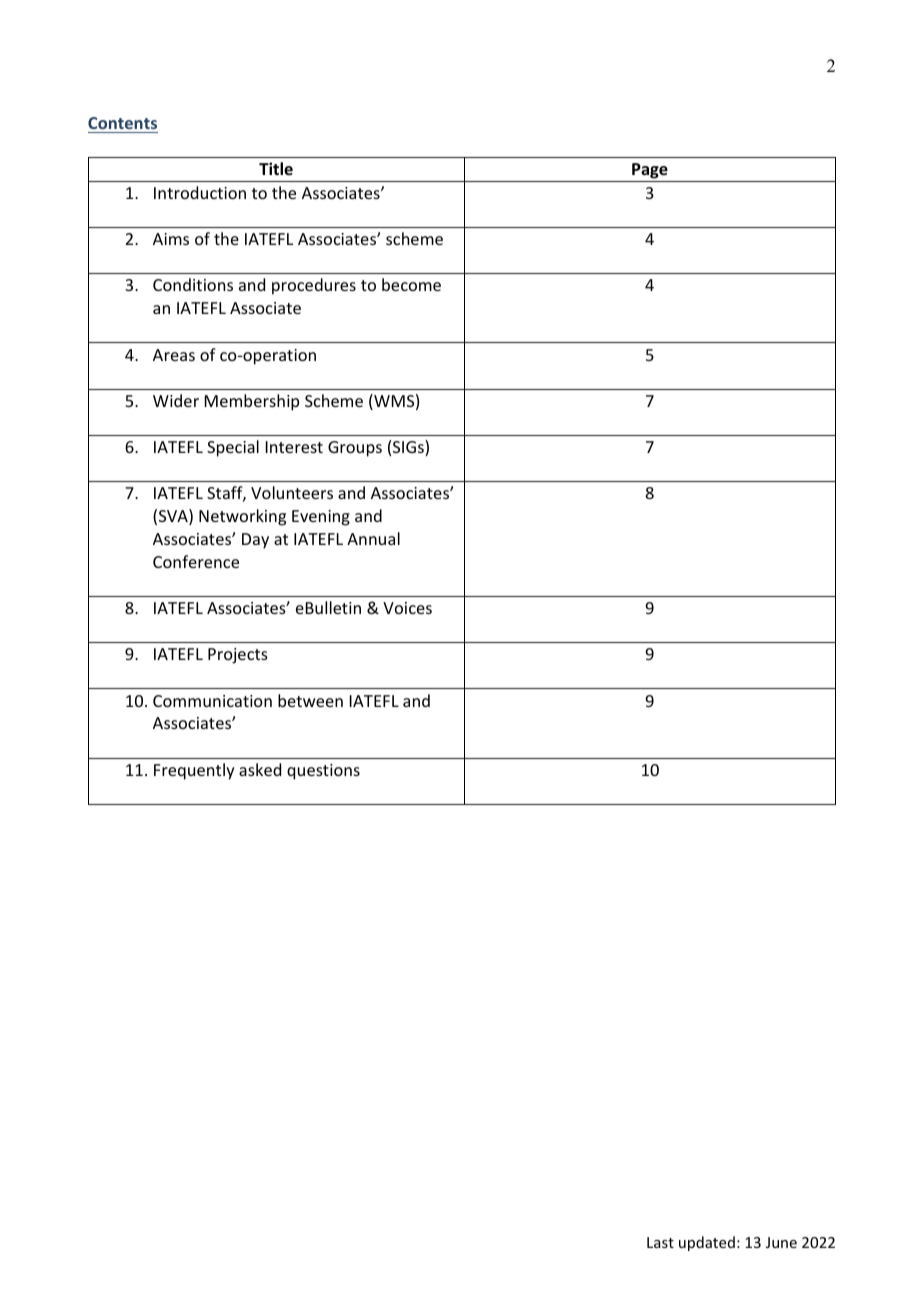  What do you see at coordinates (200, 192) in the screenshot?
I see `Introduction` at bounding box center [200, 192].
